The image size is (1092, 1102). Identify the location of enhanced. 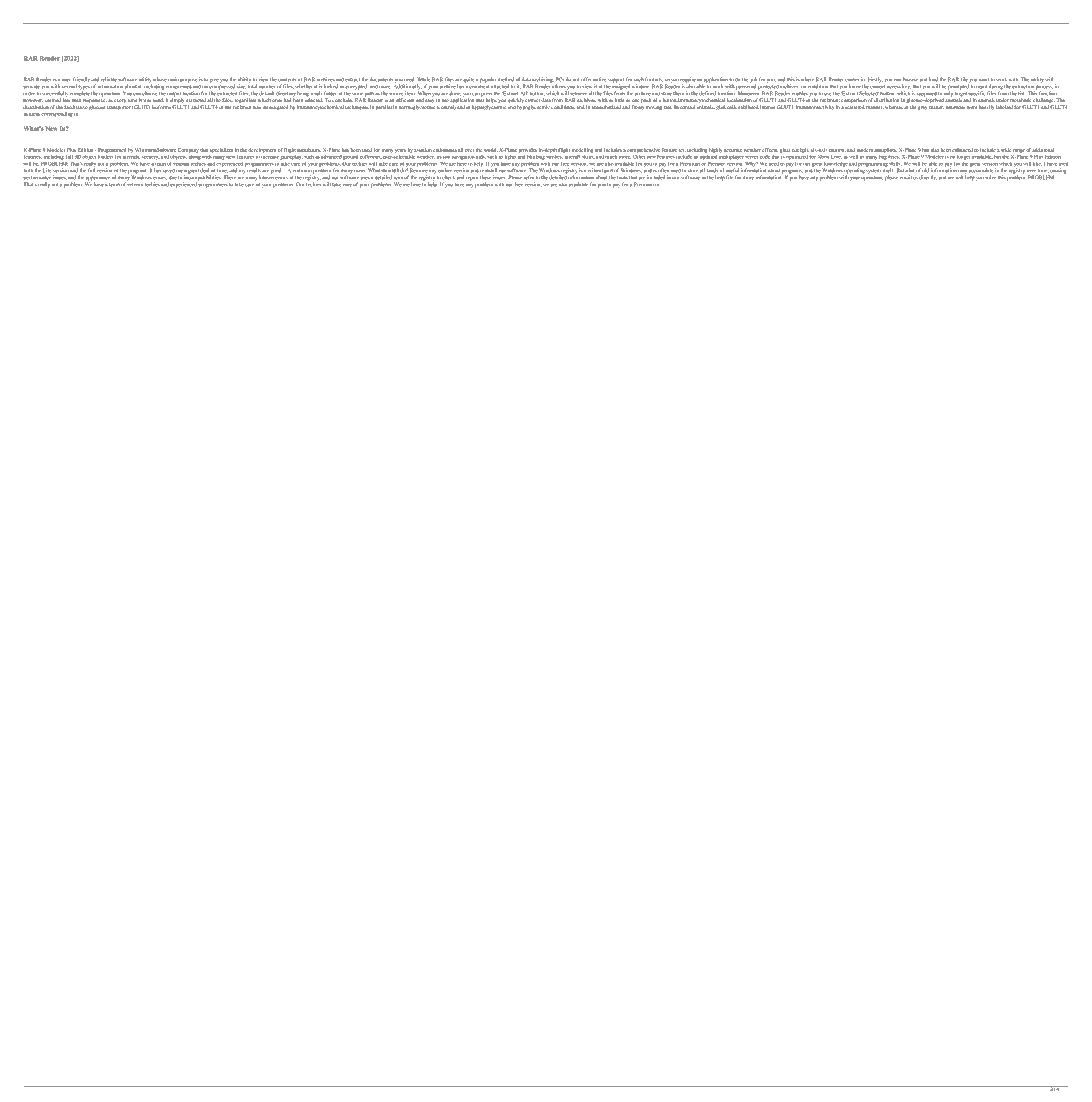
(962, 150).
